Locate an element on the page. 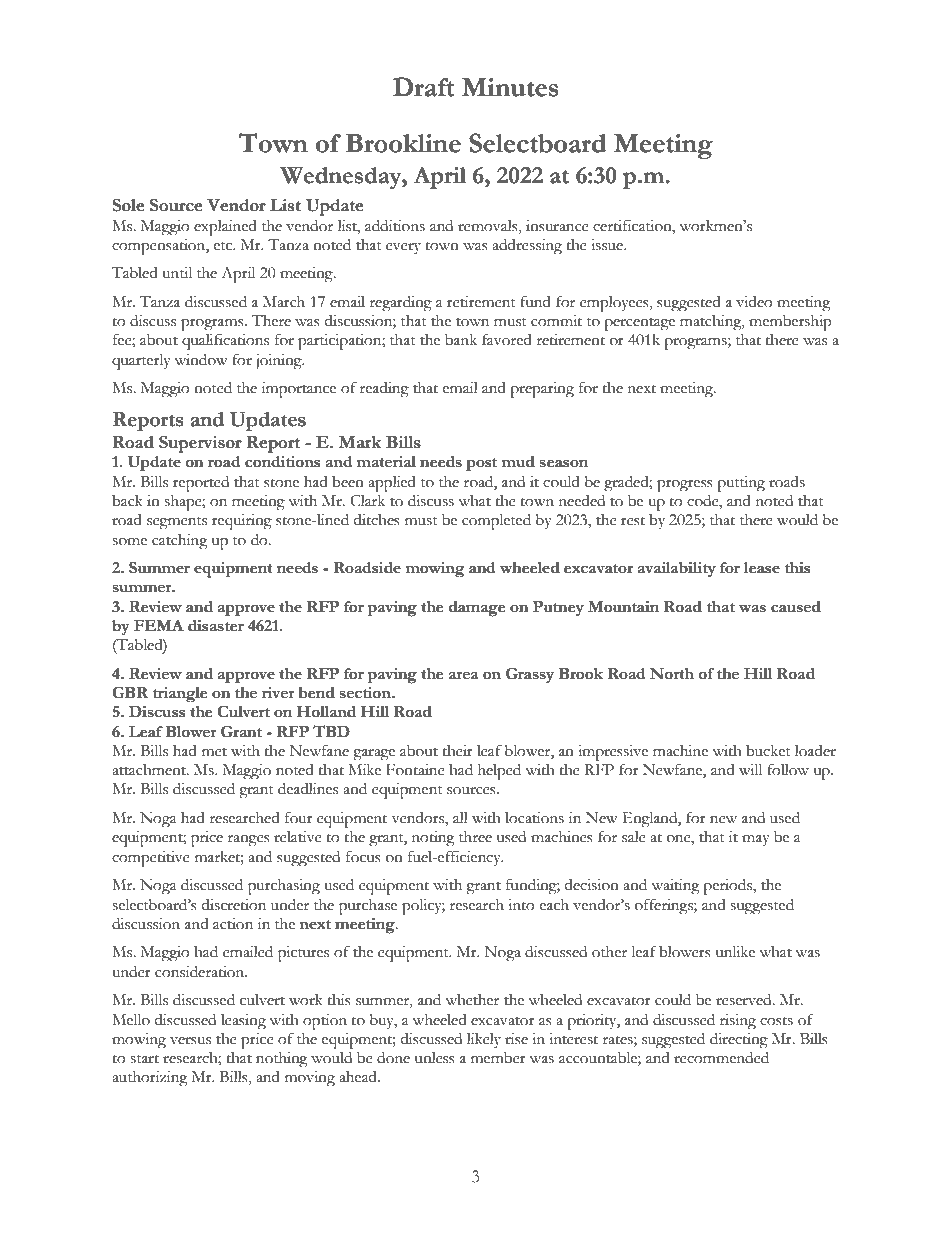  versus is located at coordinates (190, 1041).
